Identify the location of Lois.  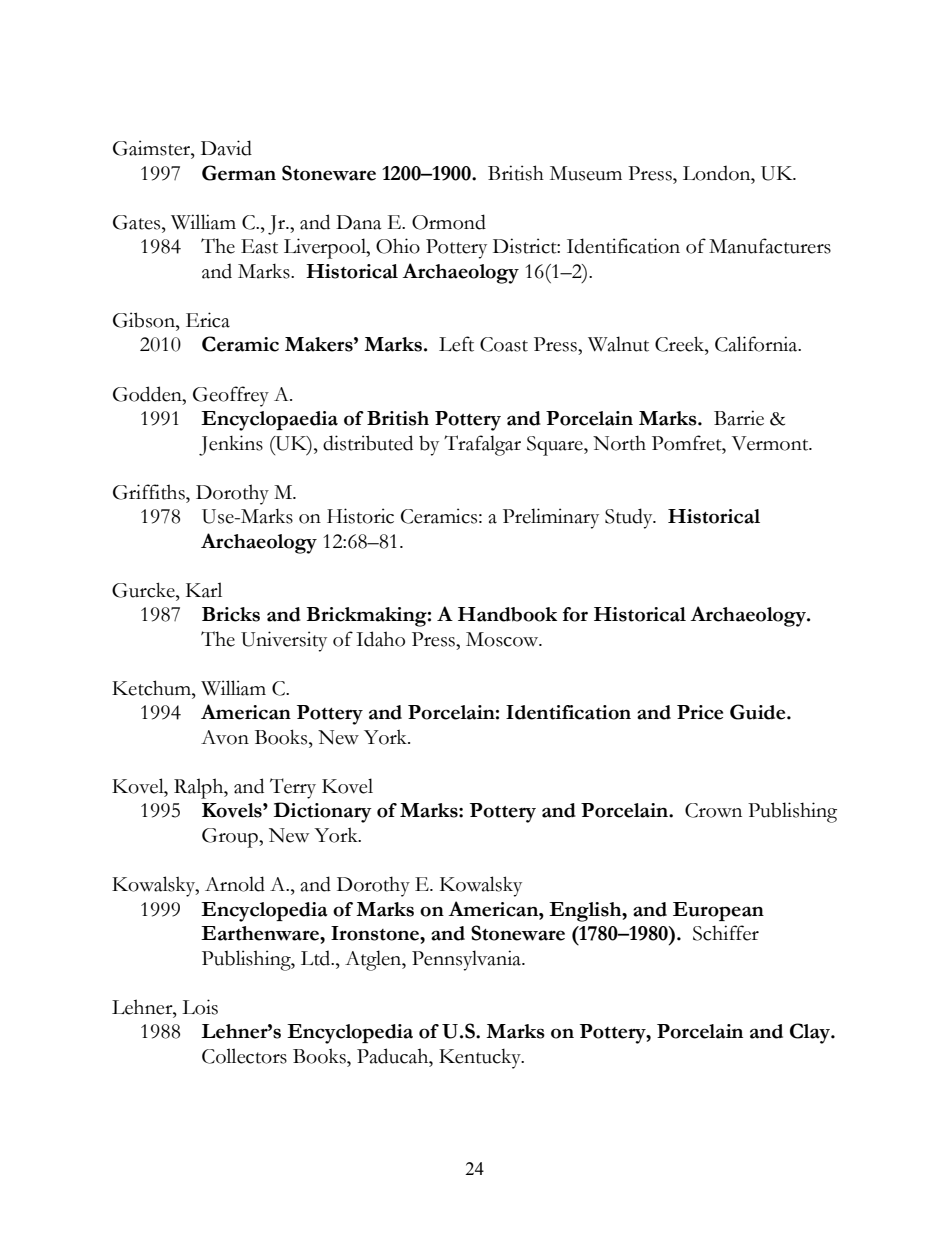
(200, 1007).
